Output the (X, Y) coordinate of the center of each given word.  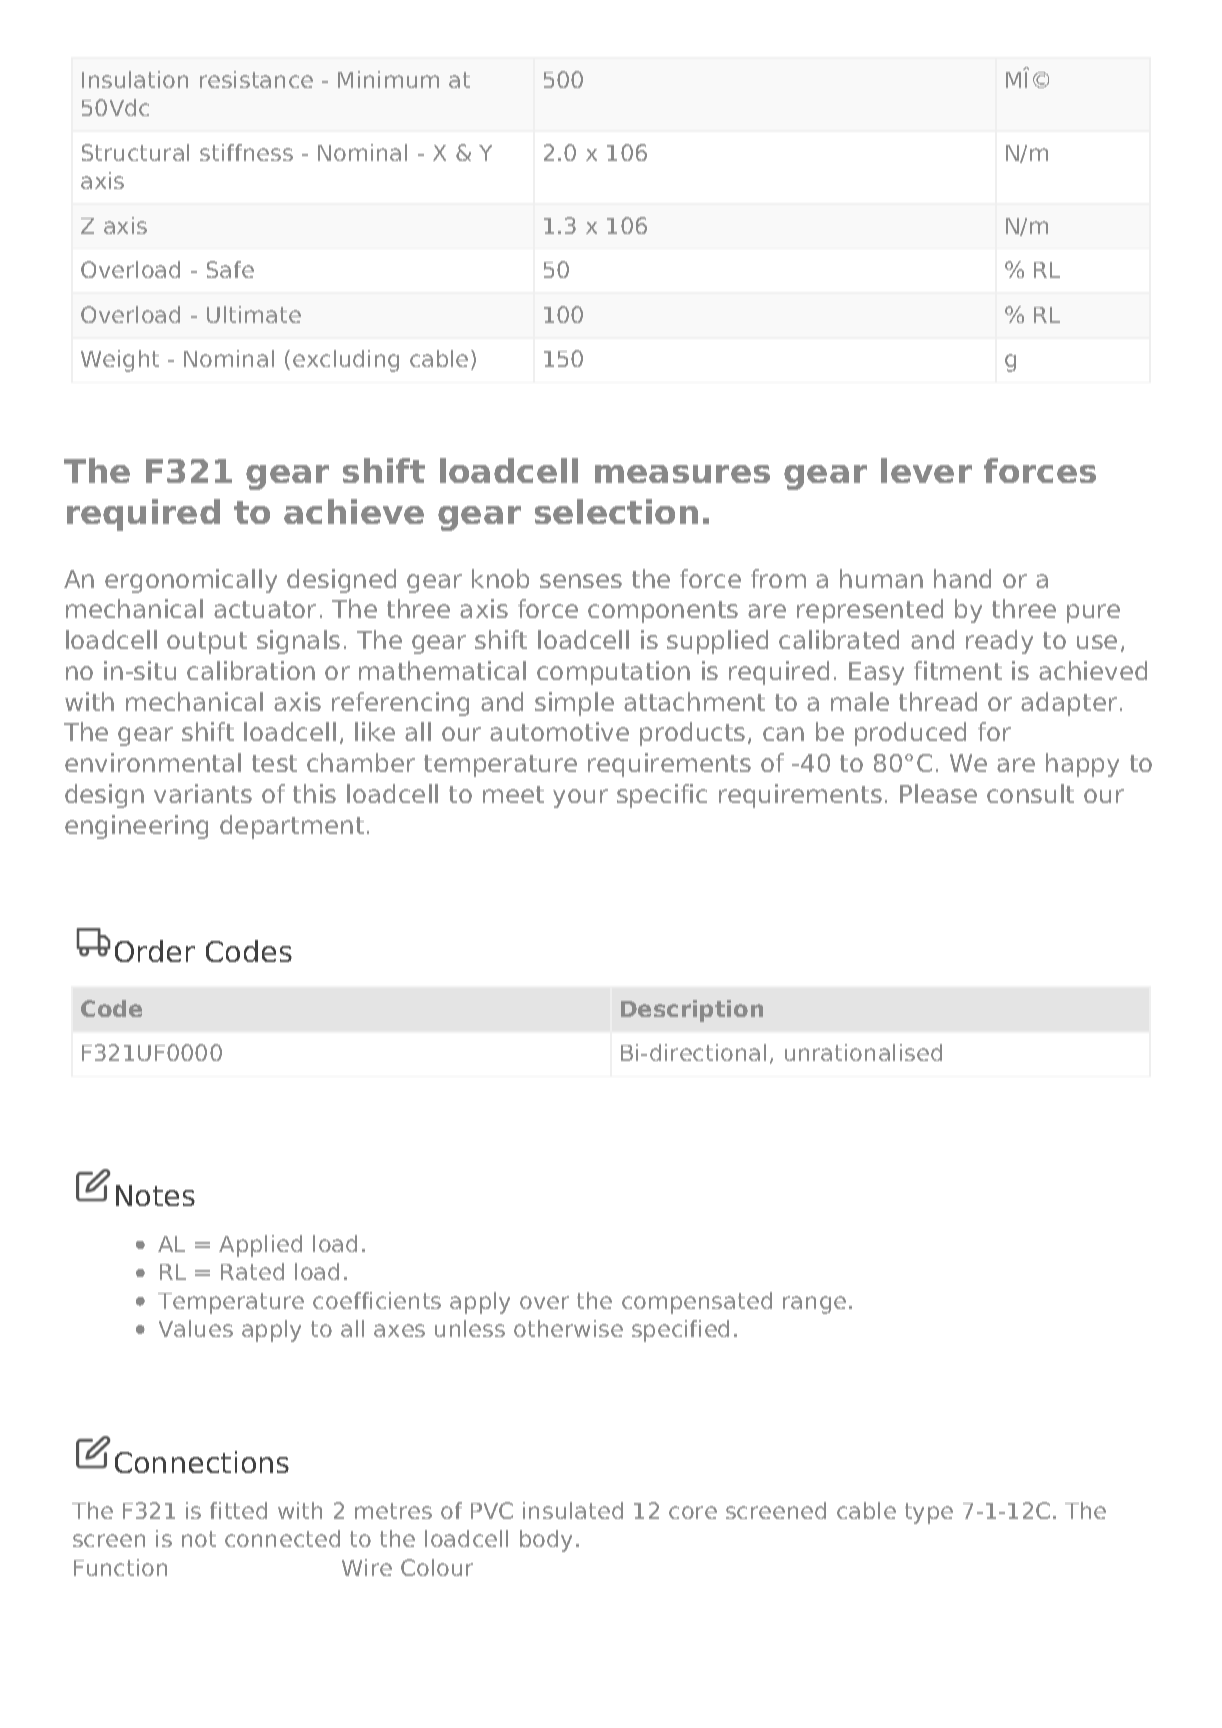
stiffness (246, 152)
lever (926, 470)
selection (616, 511)
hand (962, 578)
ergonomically (191, 581)
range (814, 1305)
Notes (155, 1195)
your (580, 798)
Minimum (388, 79)
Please (938, 793)
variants (203, 793)
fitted (238, 1510)
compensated (697, 1303)
